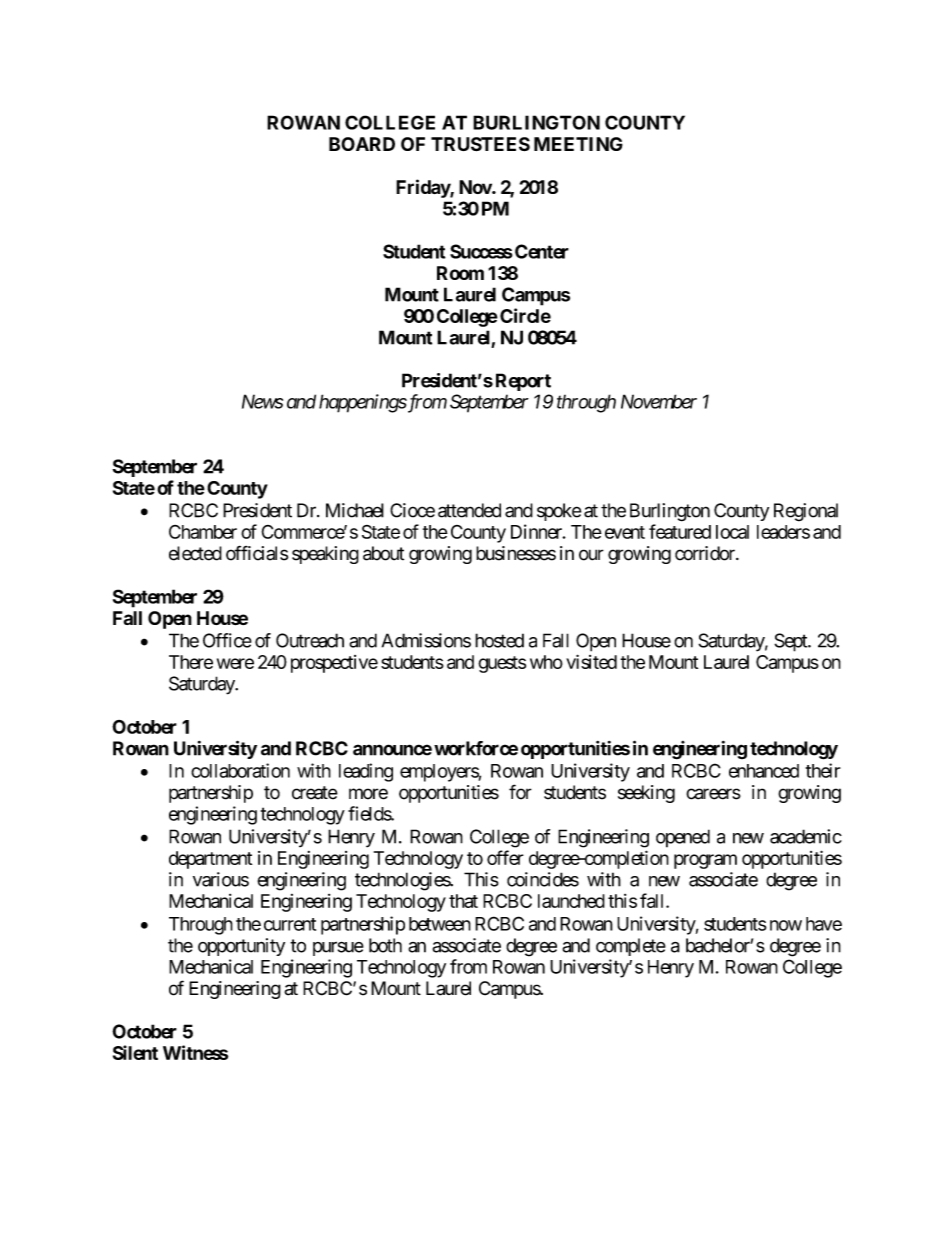 The width and height of the document is (952, 1233). Describe the element at coordinates (366, 772) in the document. I see `leading` at that location.
